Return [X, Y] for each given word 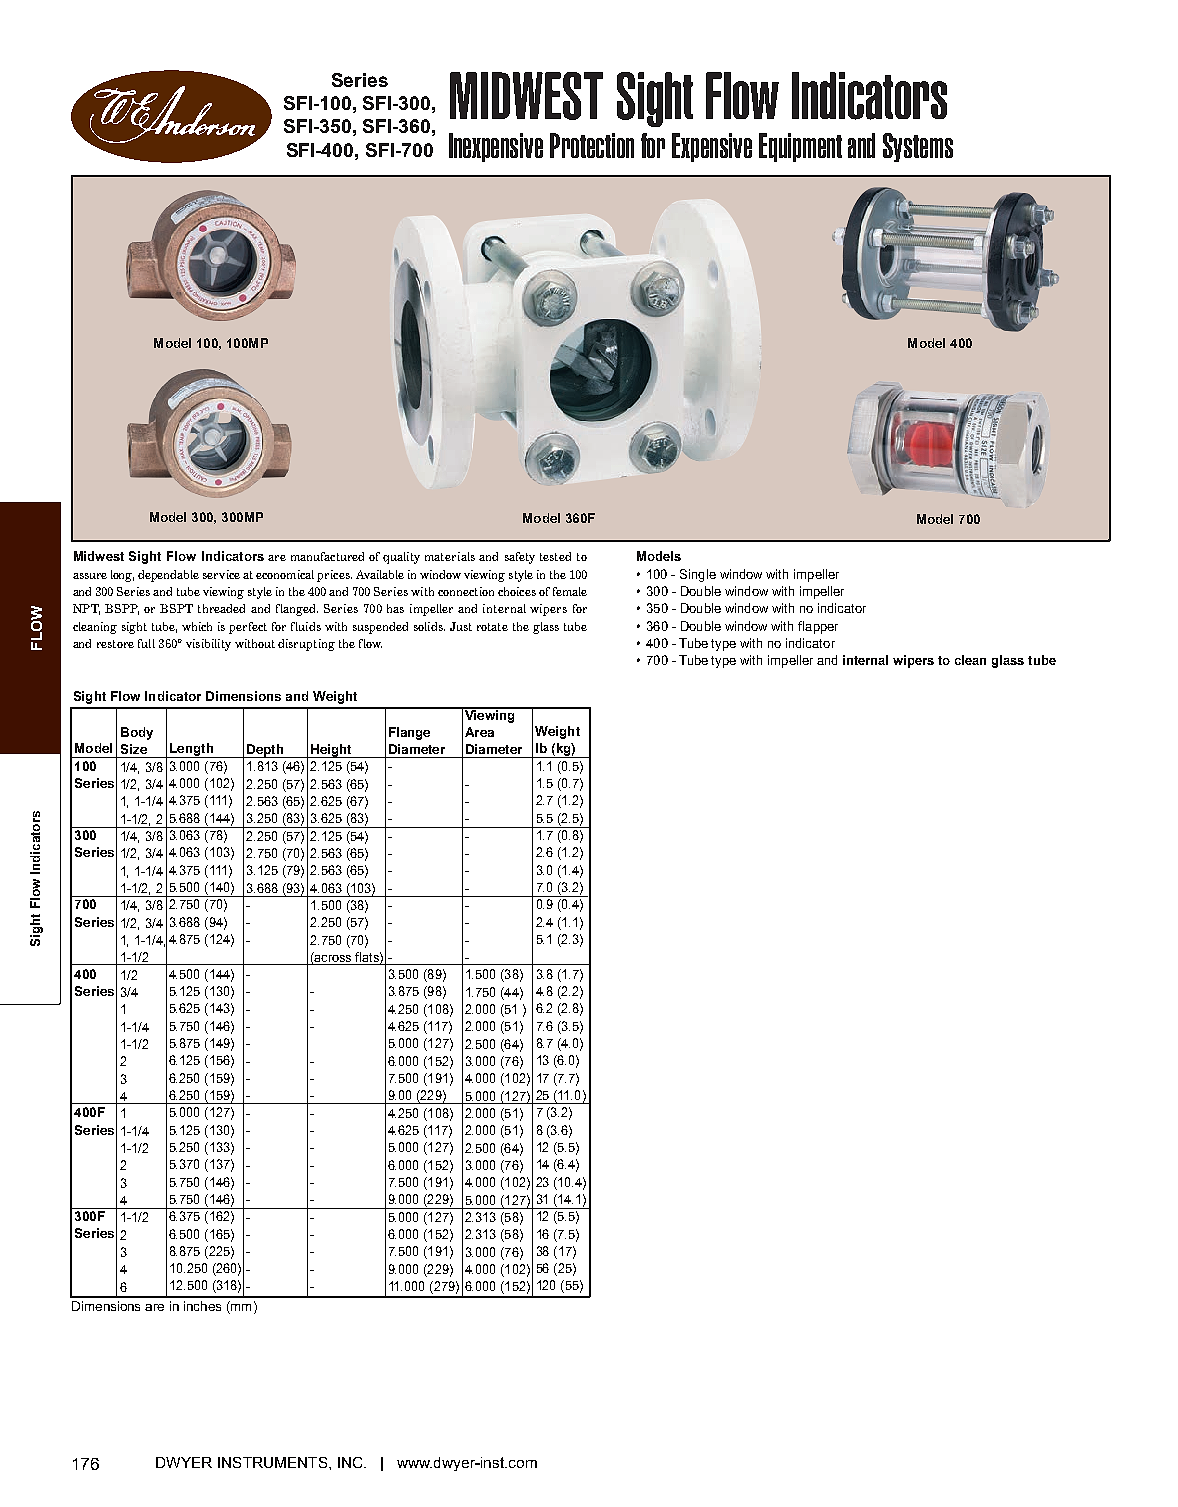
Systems [918, 147]
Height [331, 751]
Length [191, 750]
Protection [592, 145]
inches [202, 1306]
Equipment [800, 147]
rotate [492, 627]
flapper [818, 627]
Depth [265, 751]
